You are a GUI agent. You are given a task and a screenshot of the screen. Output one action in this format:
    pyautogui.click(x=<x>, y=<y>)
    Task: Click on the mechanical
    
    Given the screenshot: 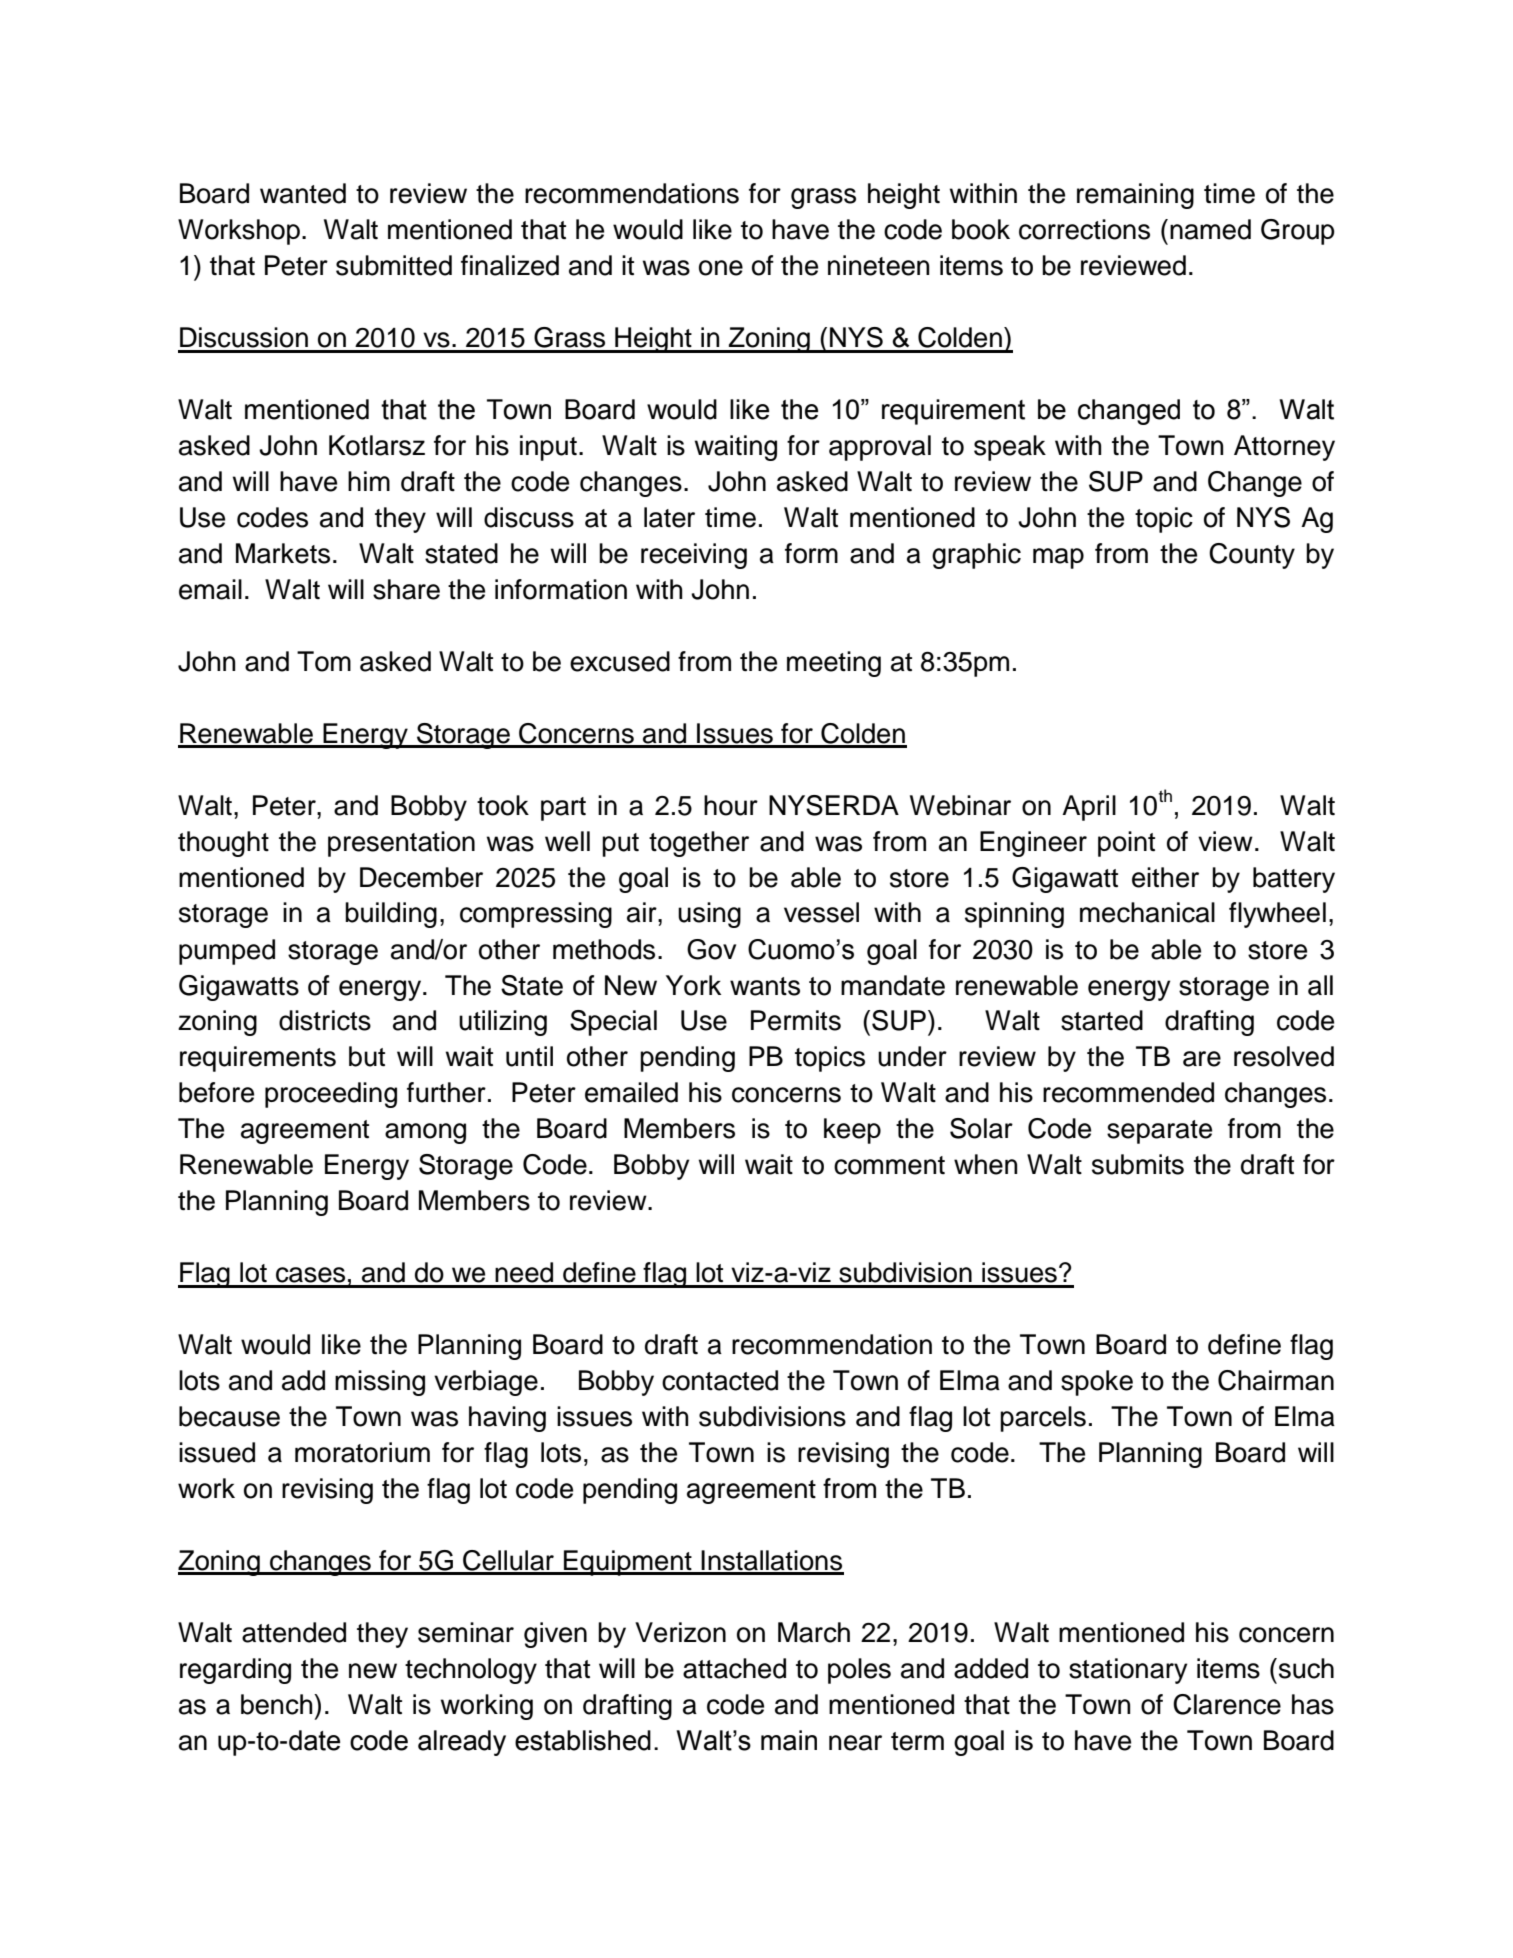 What is the action you would take?
    pyautogui.click(x=1147, y=912)
